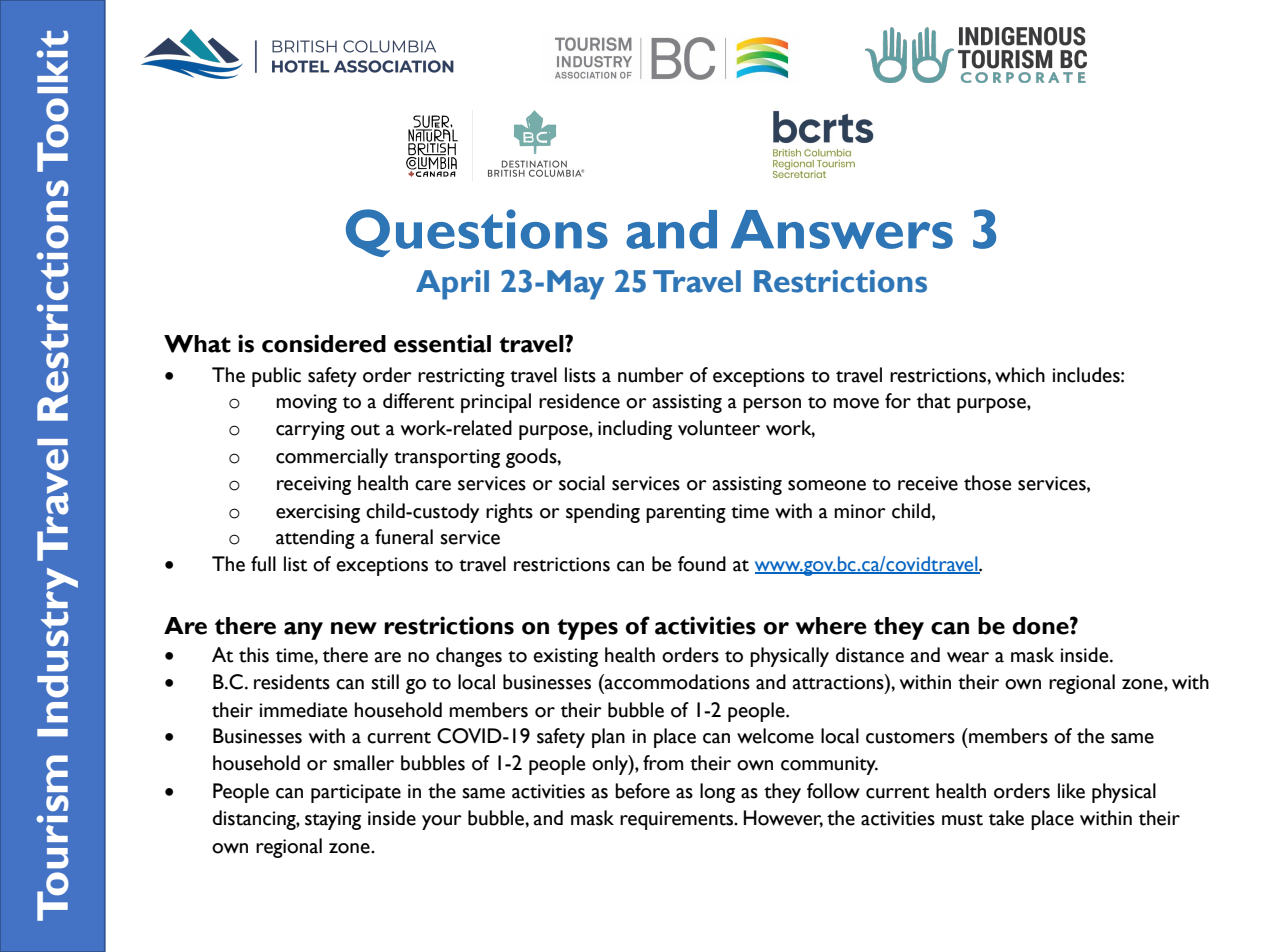  Describe the element at coordinates (860, 511) in the screenshot. I see `minor` at that location.
